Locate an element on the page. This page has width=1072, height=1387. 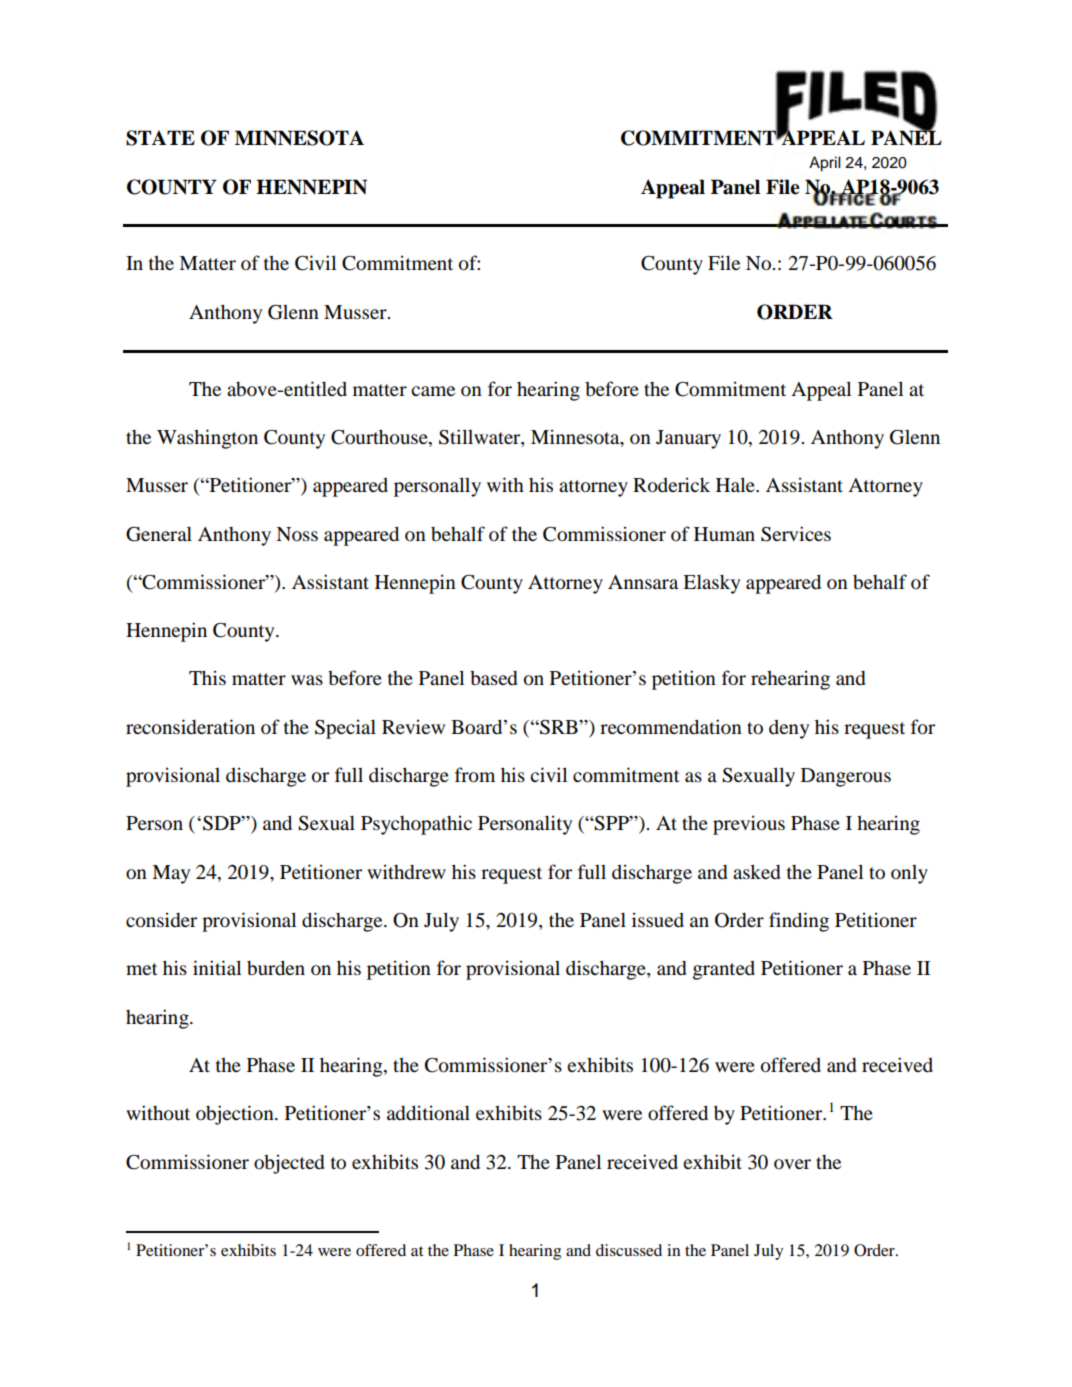
This is located at coordinates (207, 677).
